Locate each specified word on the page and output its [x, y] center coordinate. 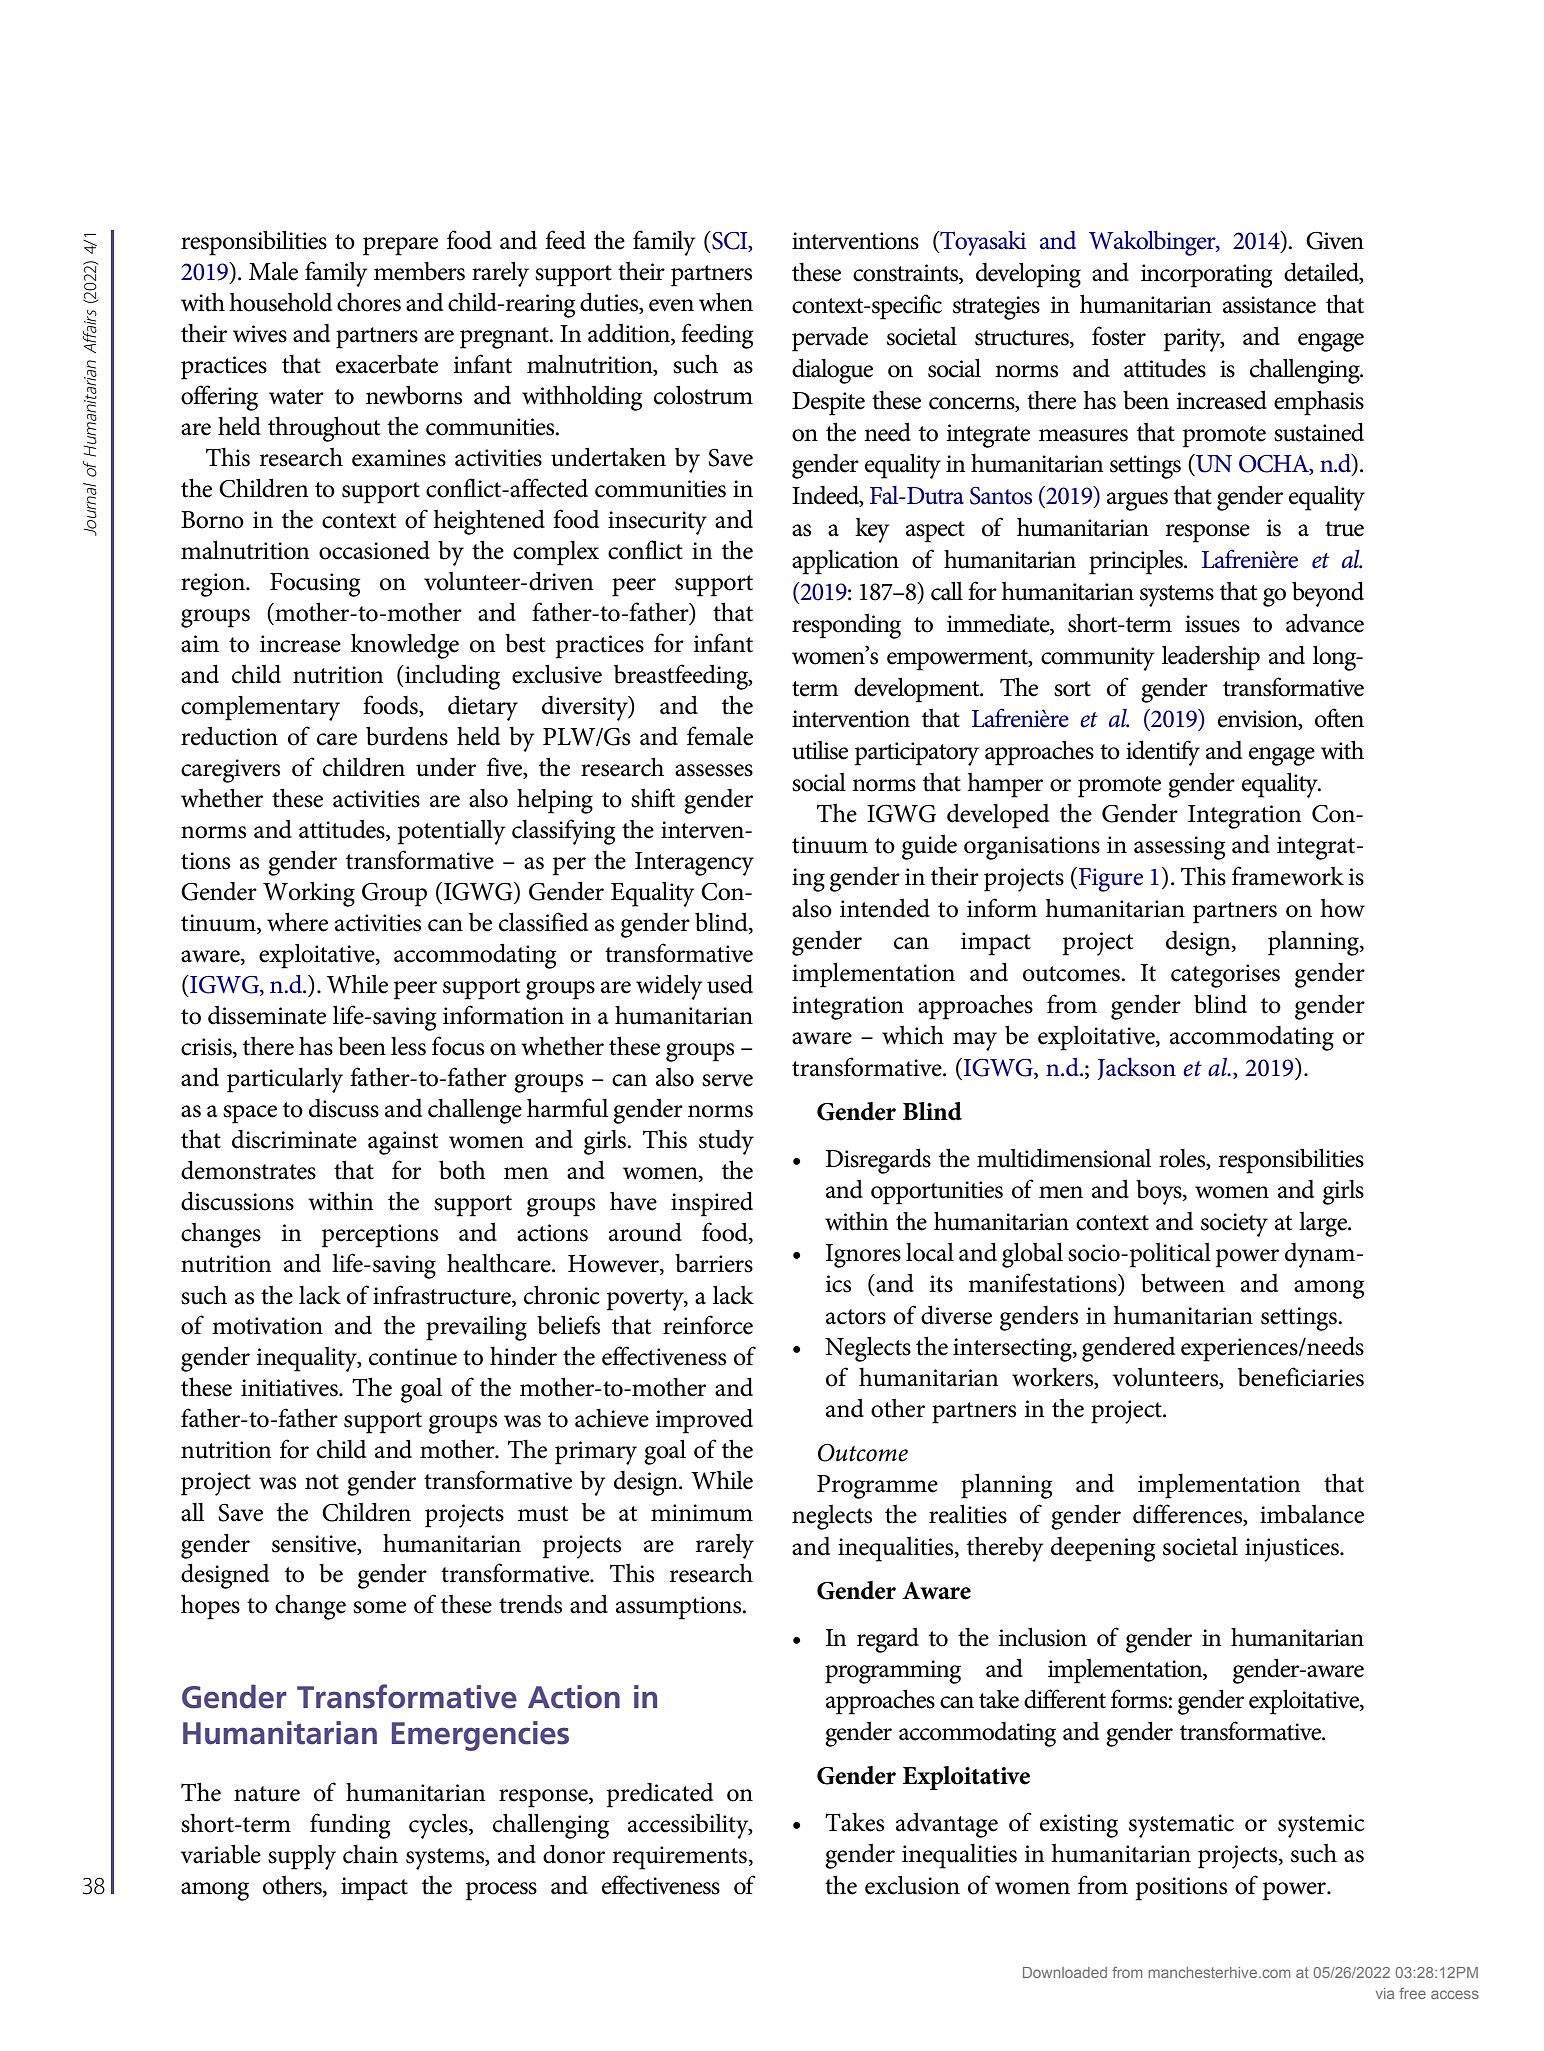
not [322, 1482]
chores [369, 302]
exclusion [912, 1885]
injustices [1293, 1550]
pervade [830, 339]
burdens [407, 736]
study [726, 1142]
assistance [1269, 305]
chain [370, 1854]
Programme [877, 1487]
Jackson [1137, 1069]
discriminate [294, 1139]
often [1339, 718]
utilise [820, 750]
